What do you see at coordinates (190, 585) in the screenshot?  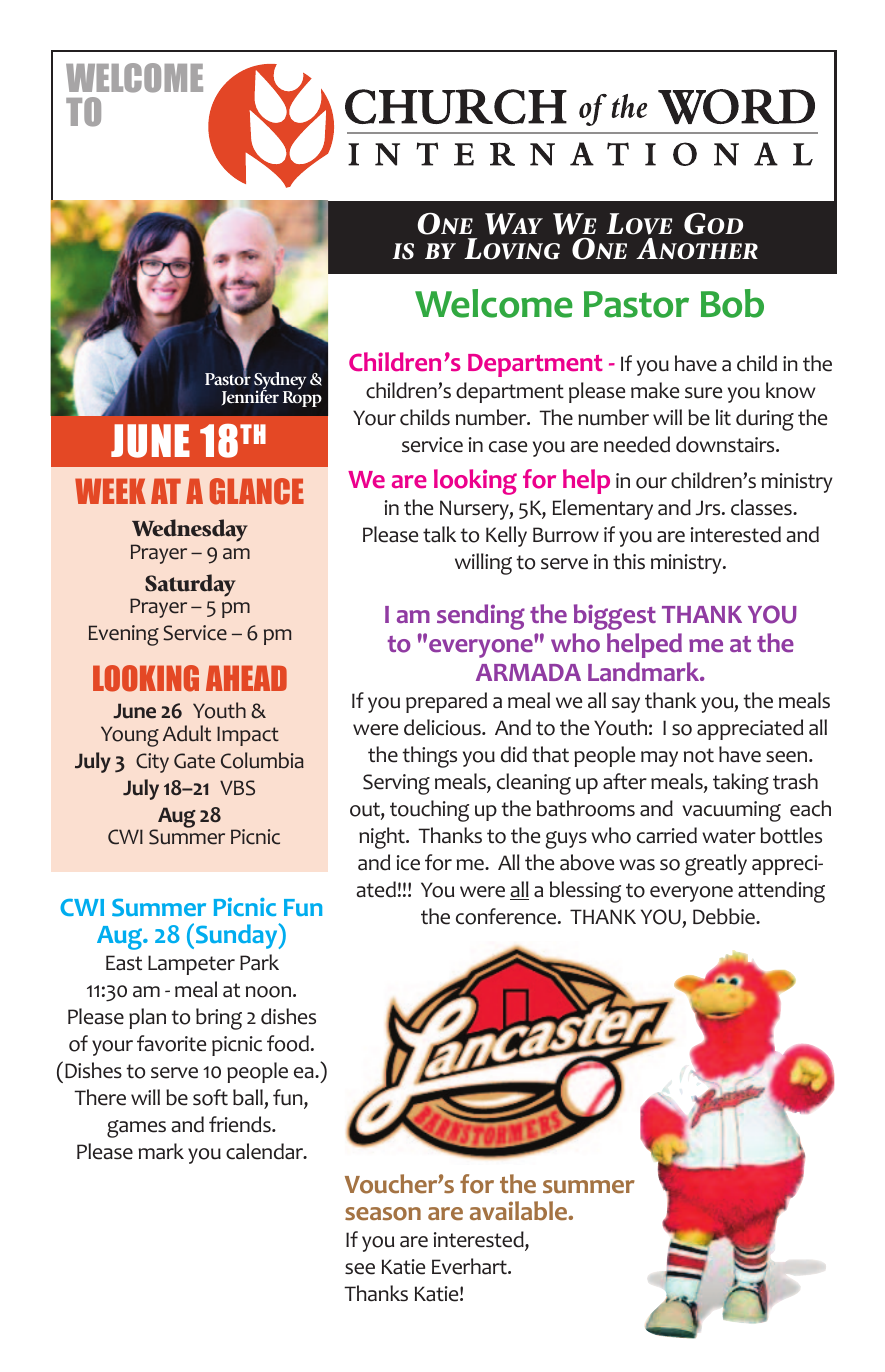 I see `Saturday` at bounding box center [190, 585].
